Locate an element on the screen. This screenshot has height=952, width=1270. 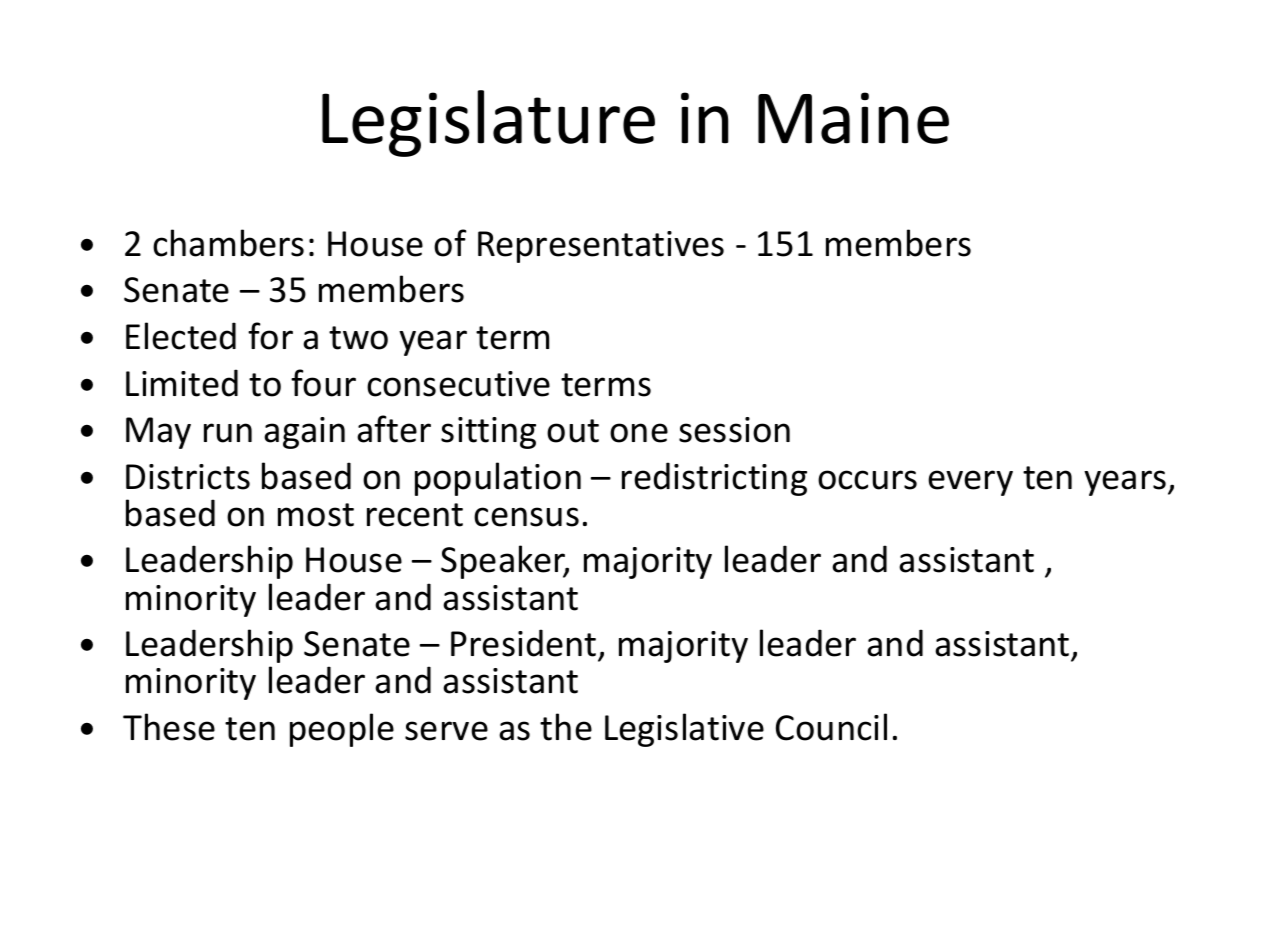
Legislature is located at coordinates (488, 123).
